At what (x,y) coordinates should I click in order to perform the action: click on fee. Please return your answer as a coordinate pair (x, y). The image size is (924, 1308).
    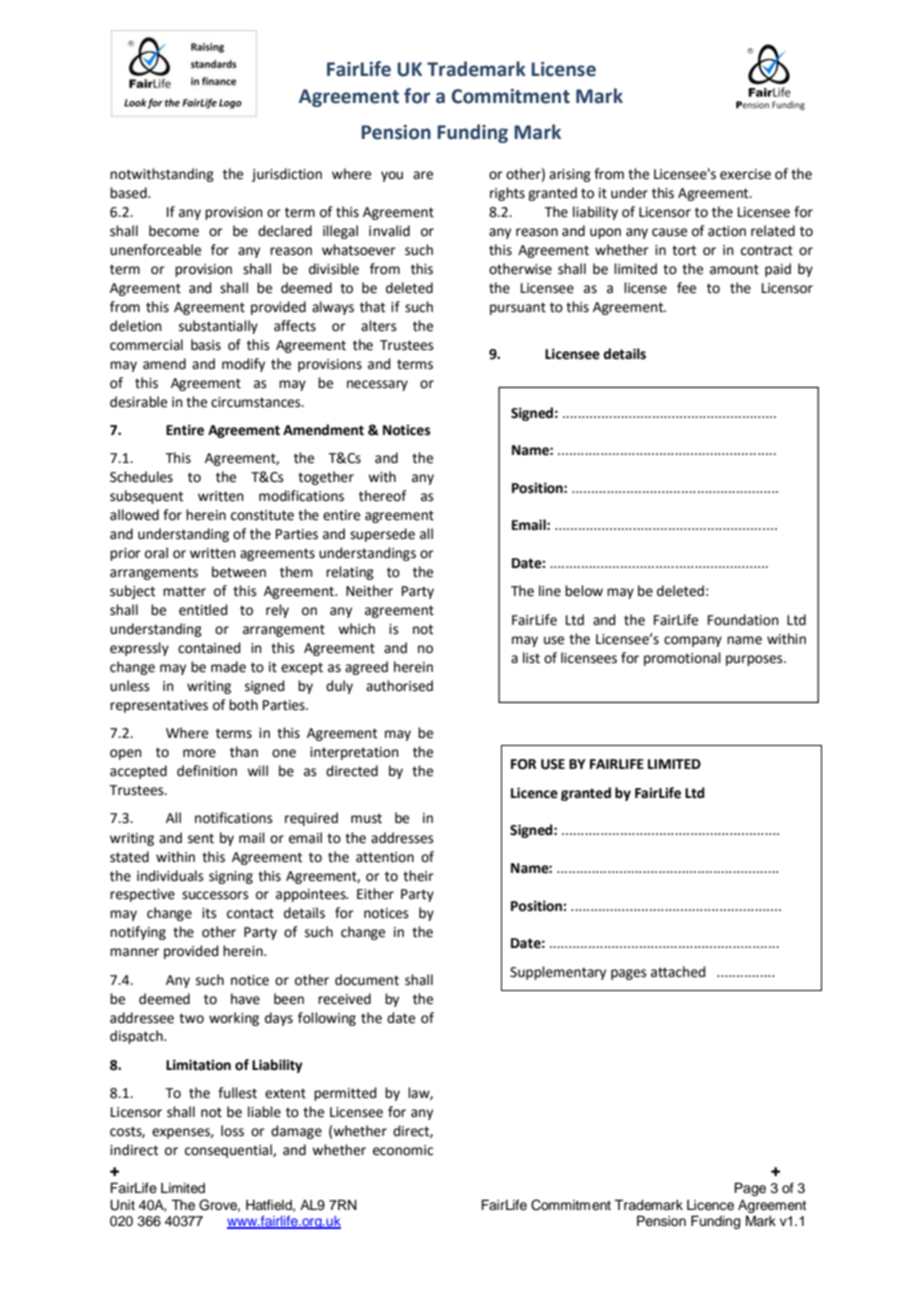
    Looking at the image, I should click on (686, 288).
